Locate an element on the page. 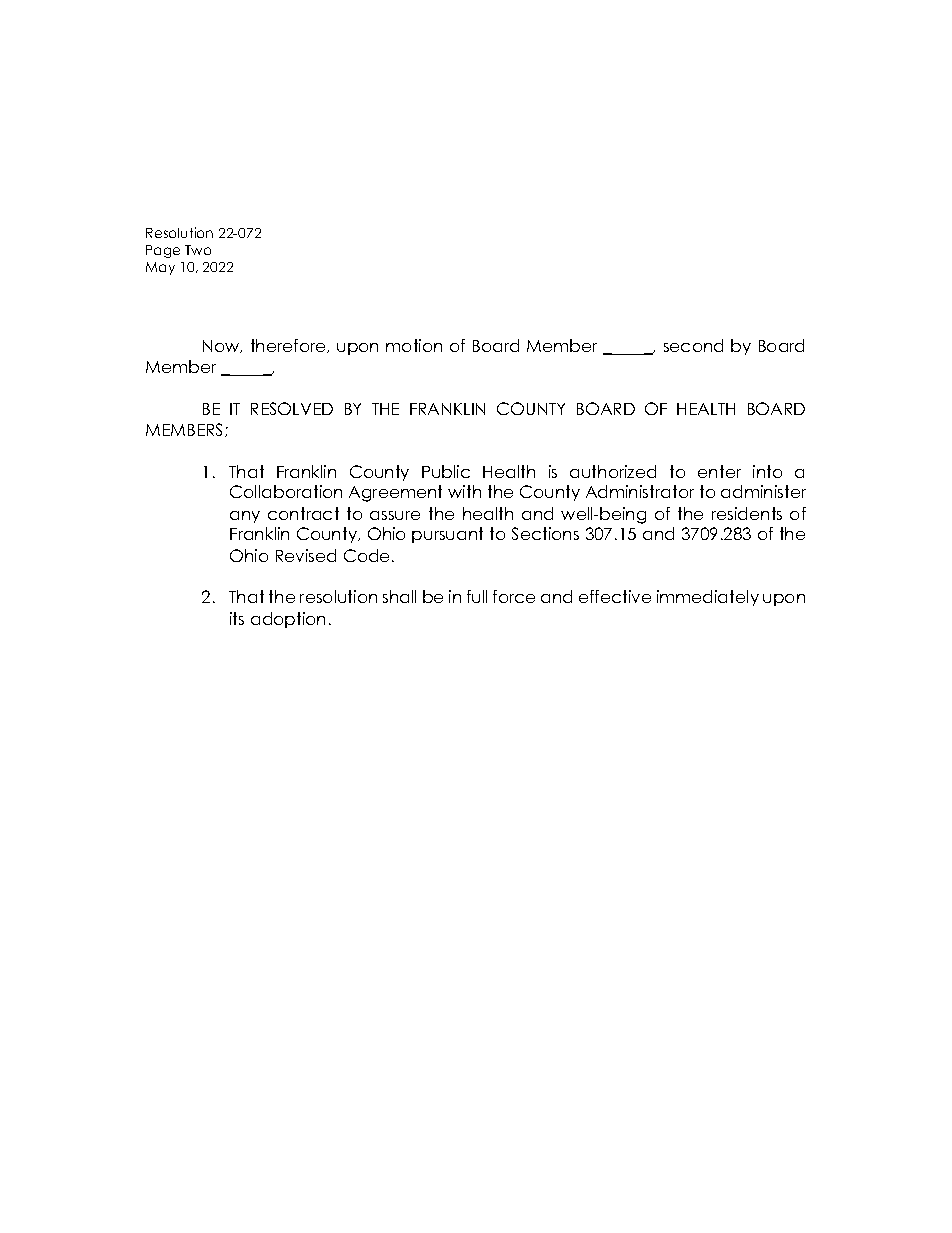 Image resolution: width=952 pixels, height=1233 pixels. RESOLVED is located at coordinates (292, 408).
